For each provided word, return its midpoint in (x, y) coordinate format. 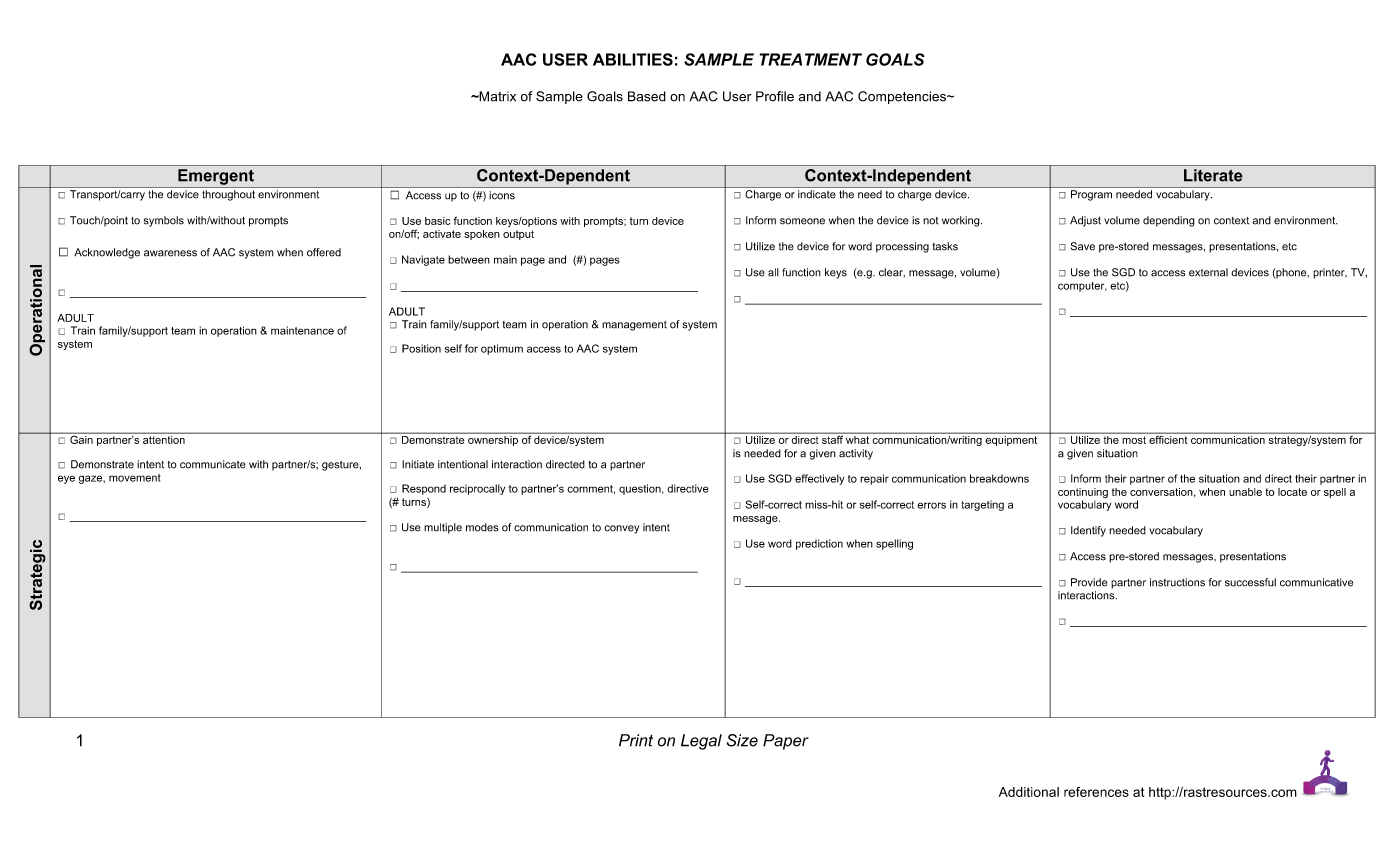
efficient (1168, 438)
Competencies (903, 97)
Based (647, 96)
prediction (819, 544)
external (1208, 272)
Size (742, 740)
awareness (170, 253)
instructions (1177, 582)
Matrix (496, 96)
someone (802, 221)
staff (832, 438)
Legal (701, 742)
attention (164, 438)
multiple (443, 528)
